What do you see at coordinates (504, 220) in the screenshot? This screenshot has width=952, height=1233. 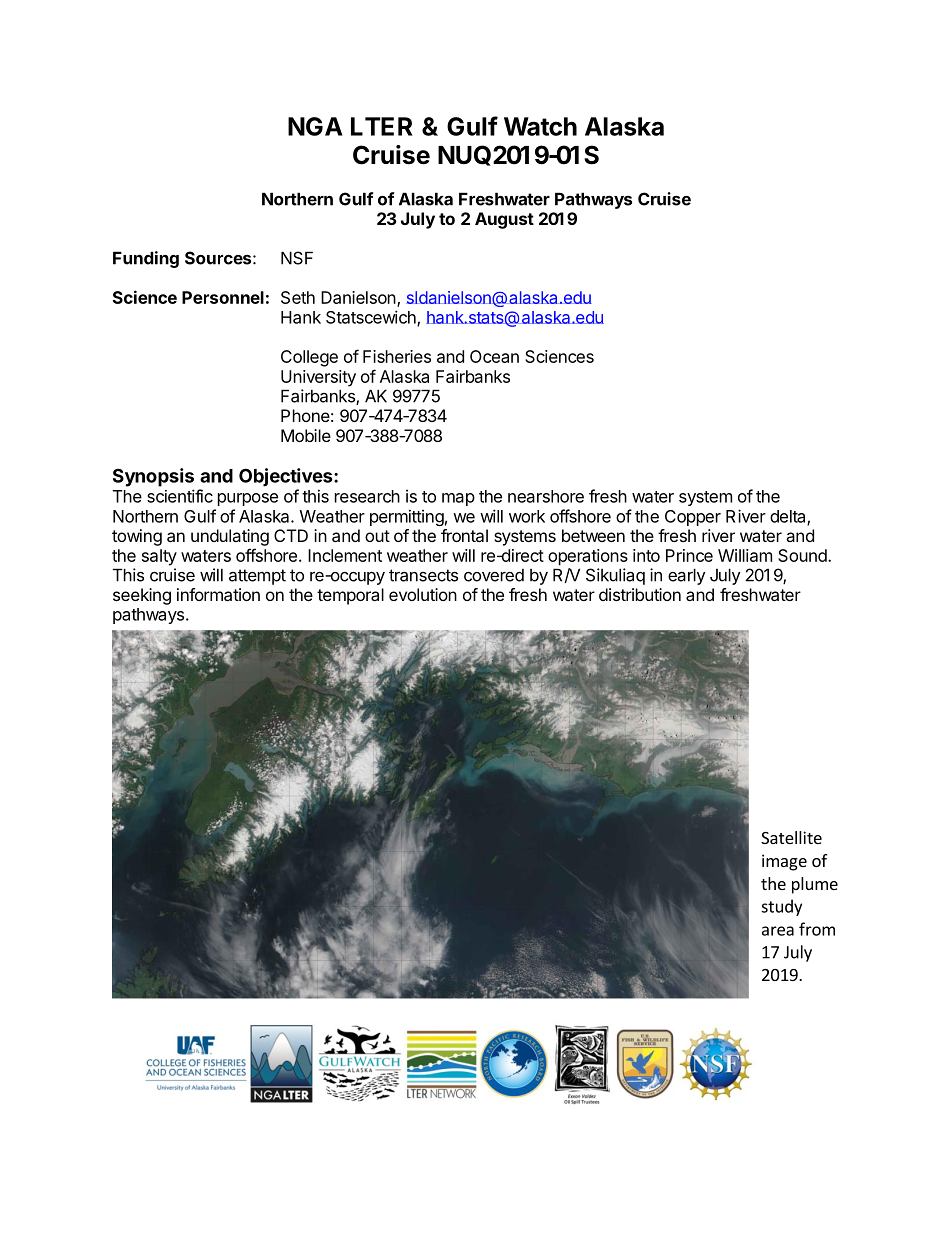 I see `August` at bounding box center [504, 220].
